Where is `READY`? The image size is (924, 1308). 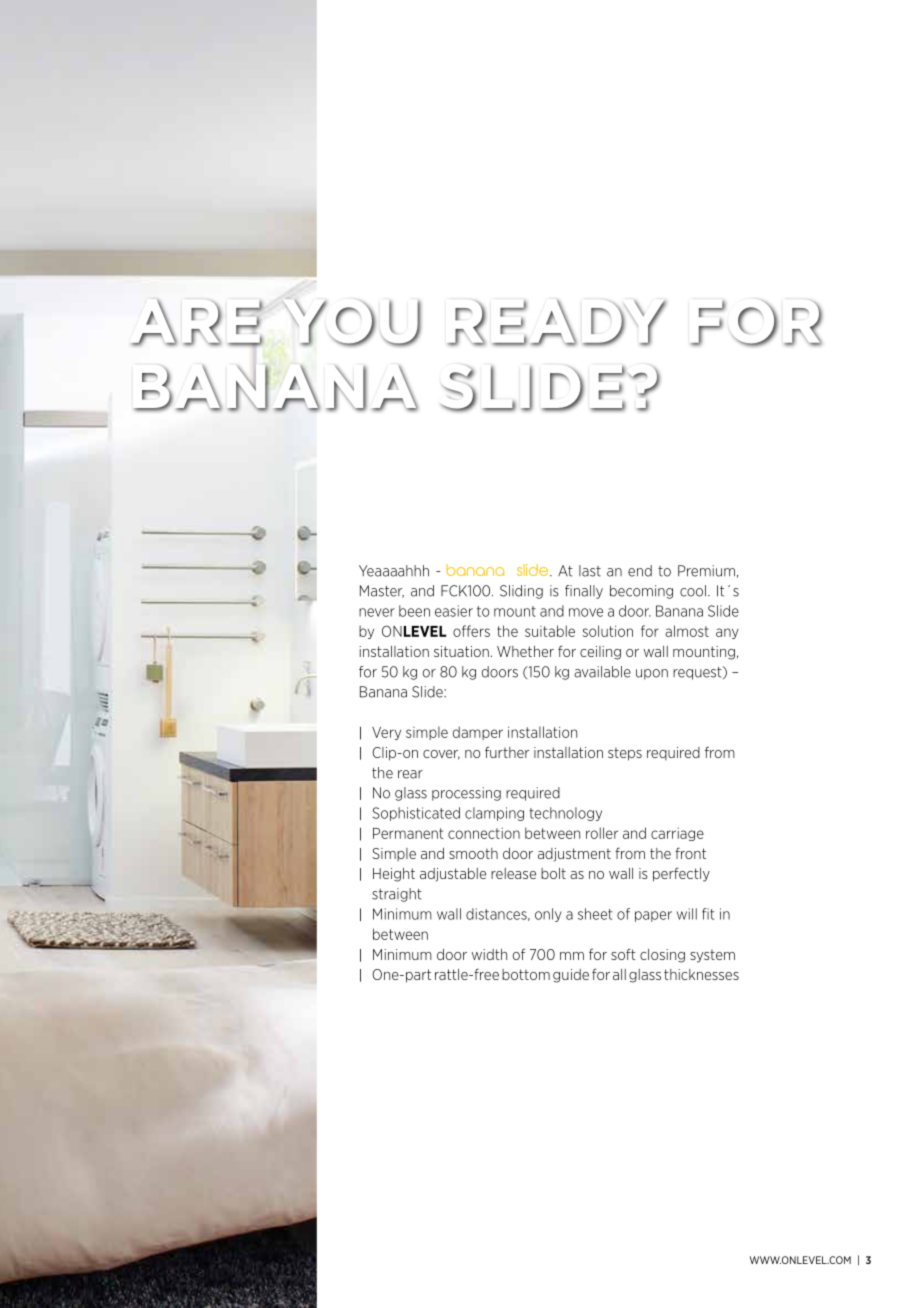 READY is located at coordinates (557, 322).
